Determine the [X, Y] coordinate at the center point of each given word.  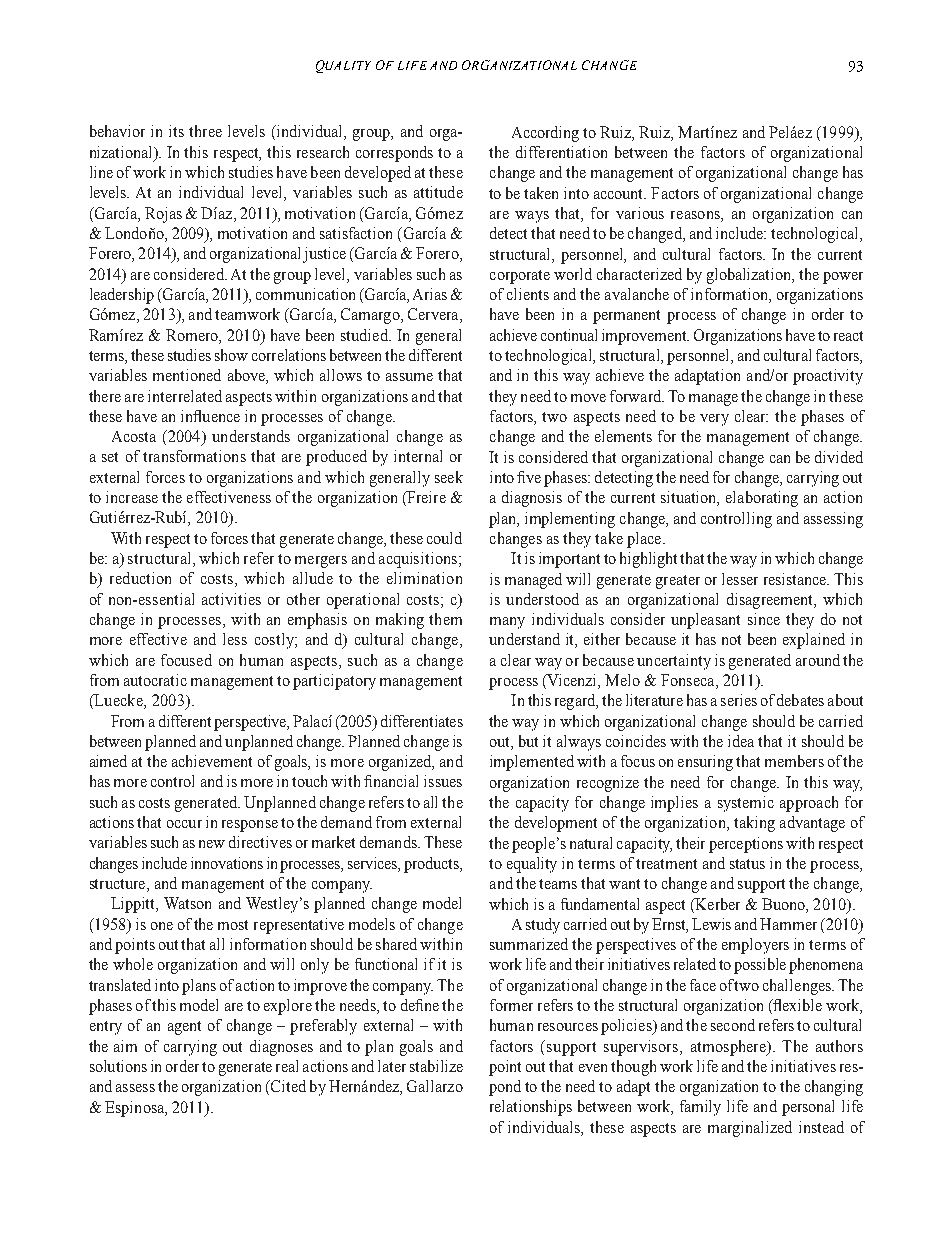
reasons [696, 216]
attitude [438, 192]
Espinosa [136, 1109]
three [205, 131]
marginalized [750, 1129]
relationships [531, 1108]
